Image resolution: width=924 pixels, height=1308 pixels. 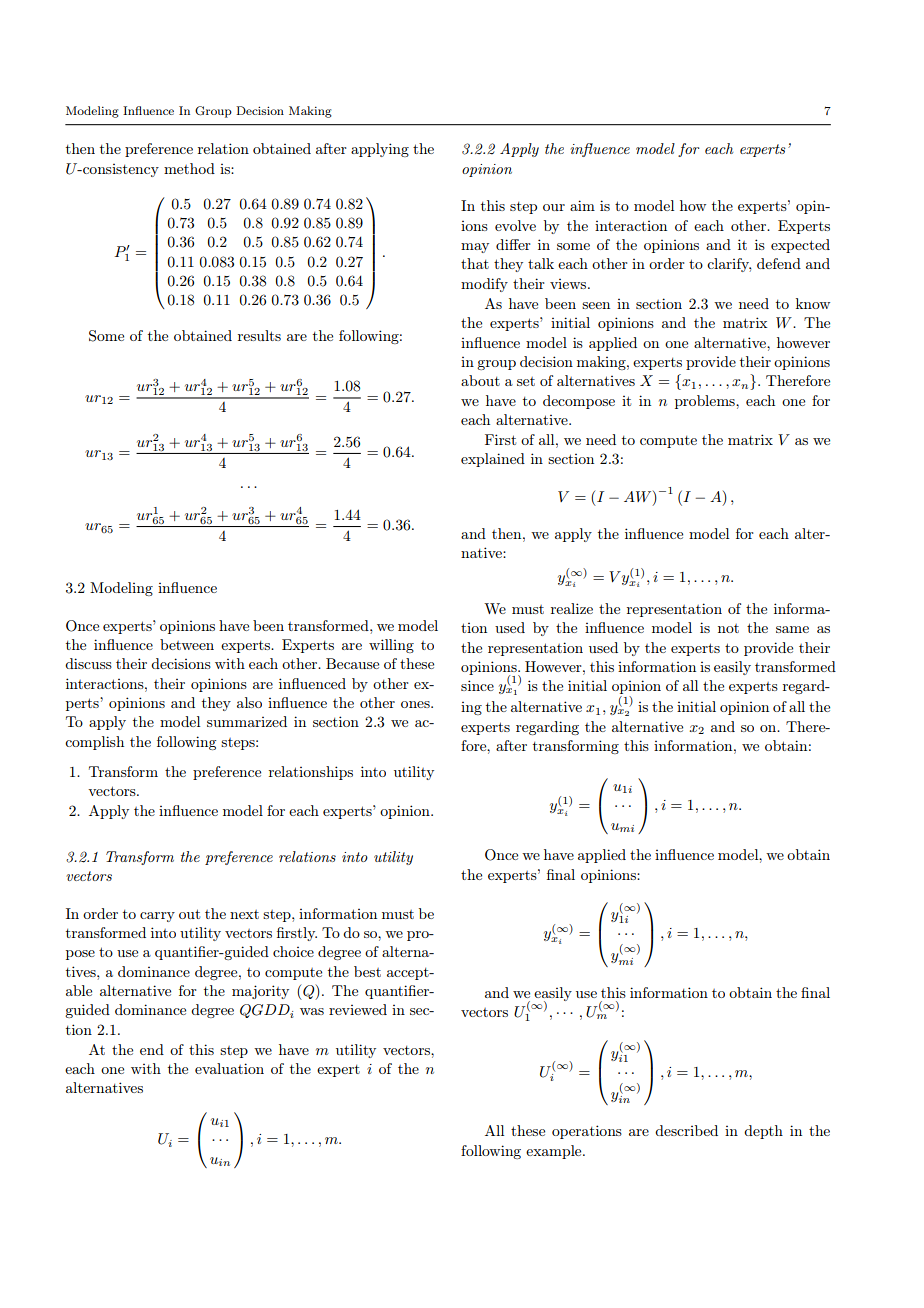 I want to click on may, so click(x=475, y=248).
